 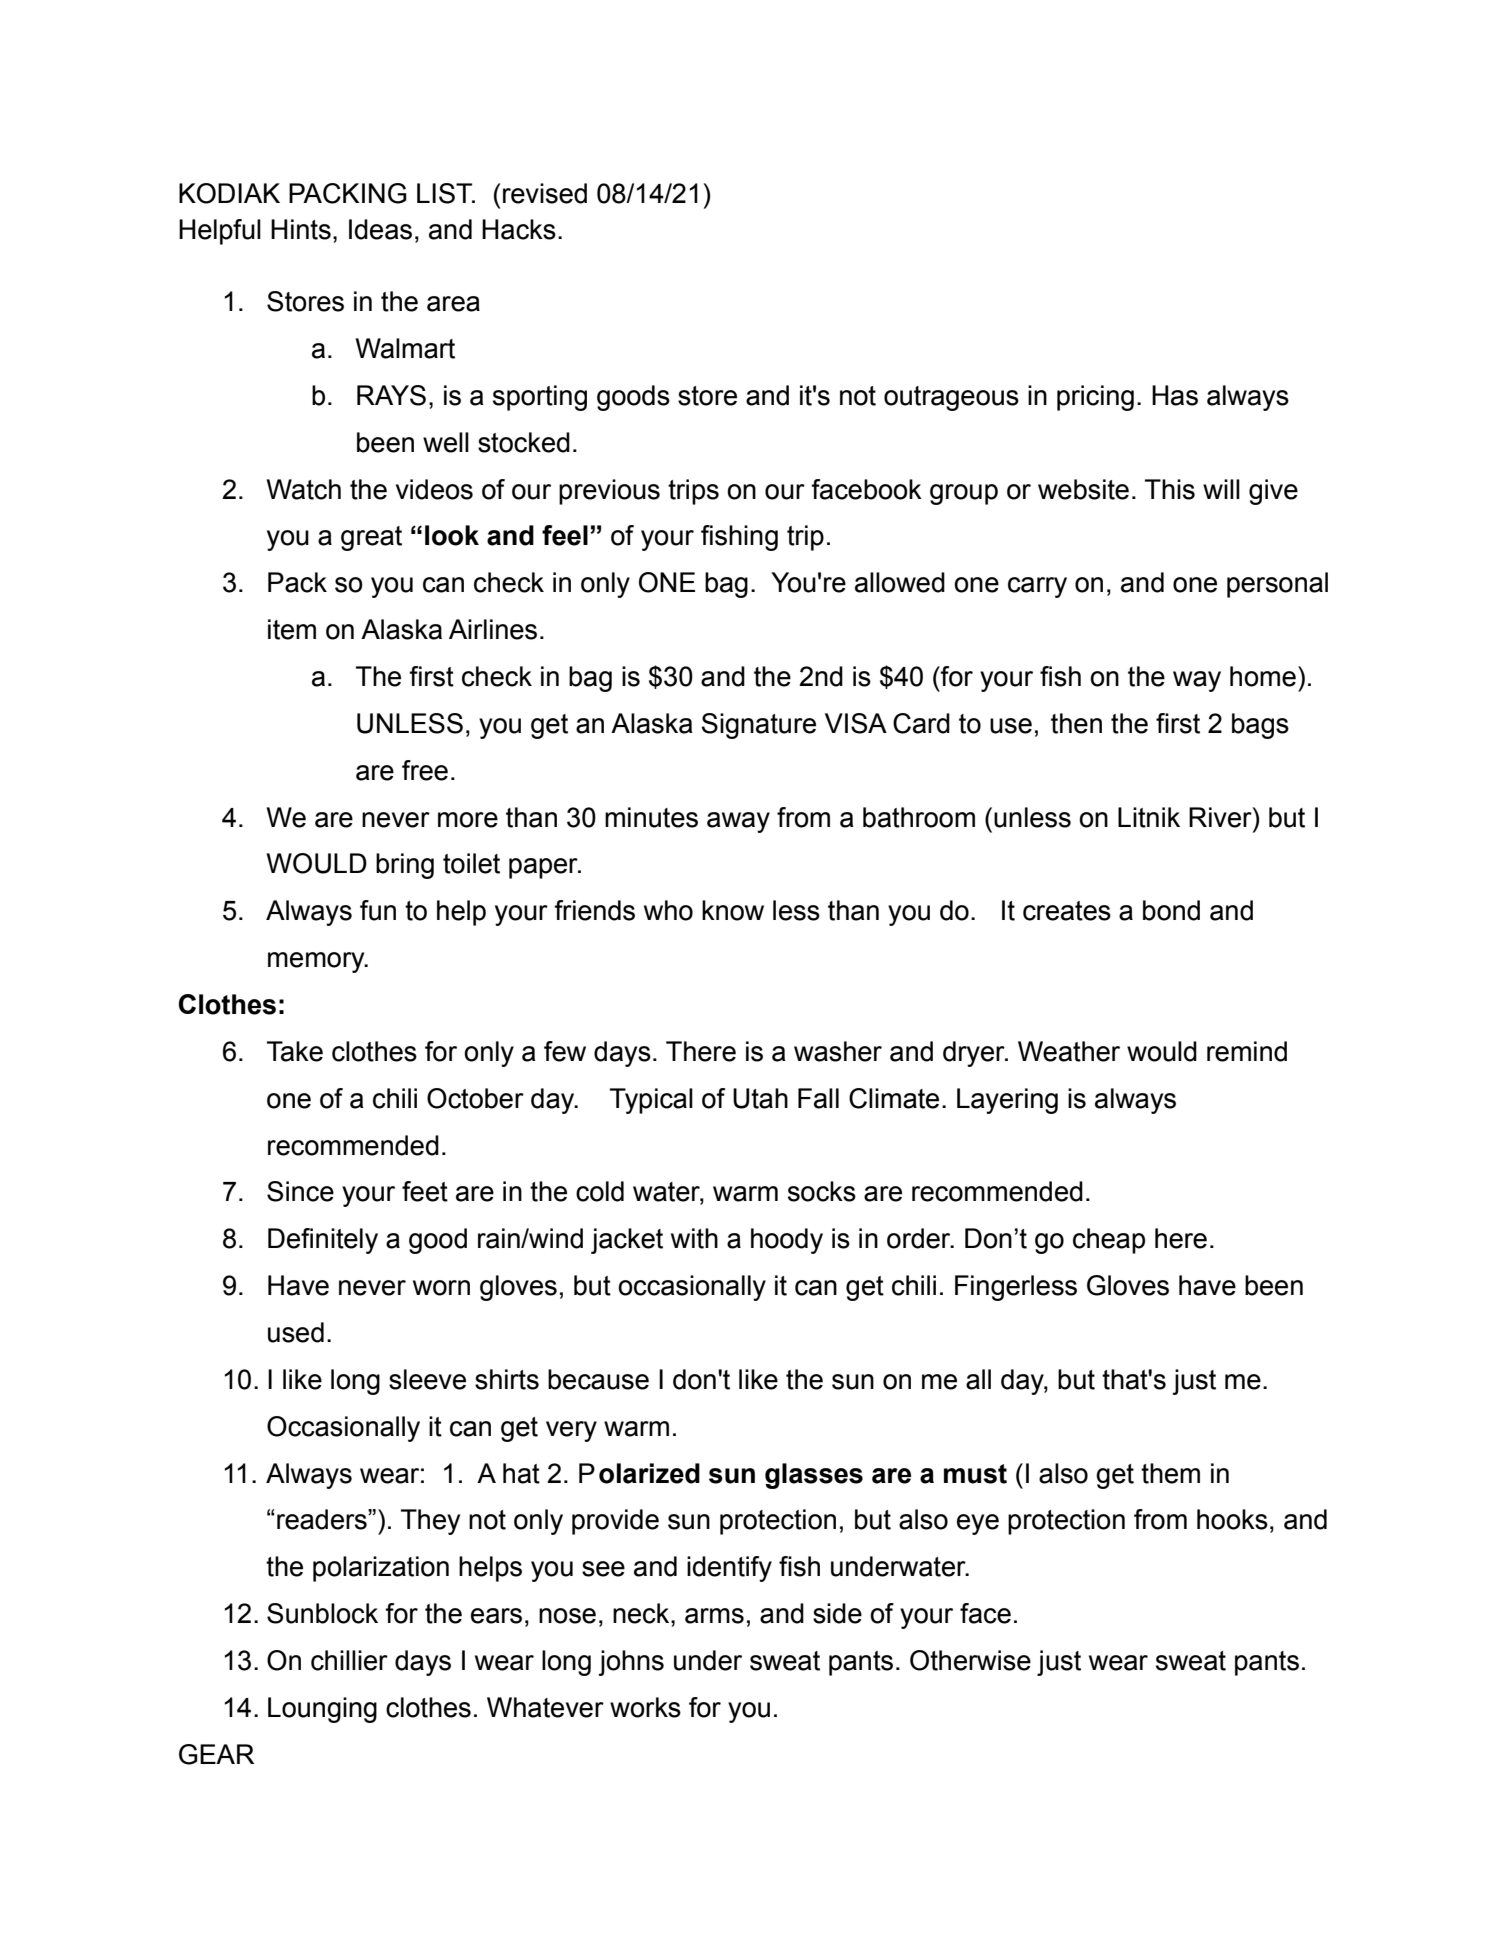 What do you see at coordinates (970, 1660) in the document?
I see `Otherwise` at bounding box center [970, 1660].
